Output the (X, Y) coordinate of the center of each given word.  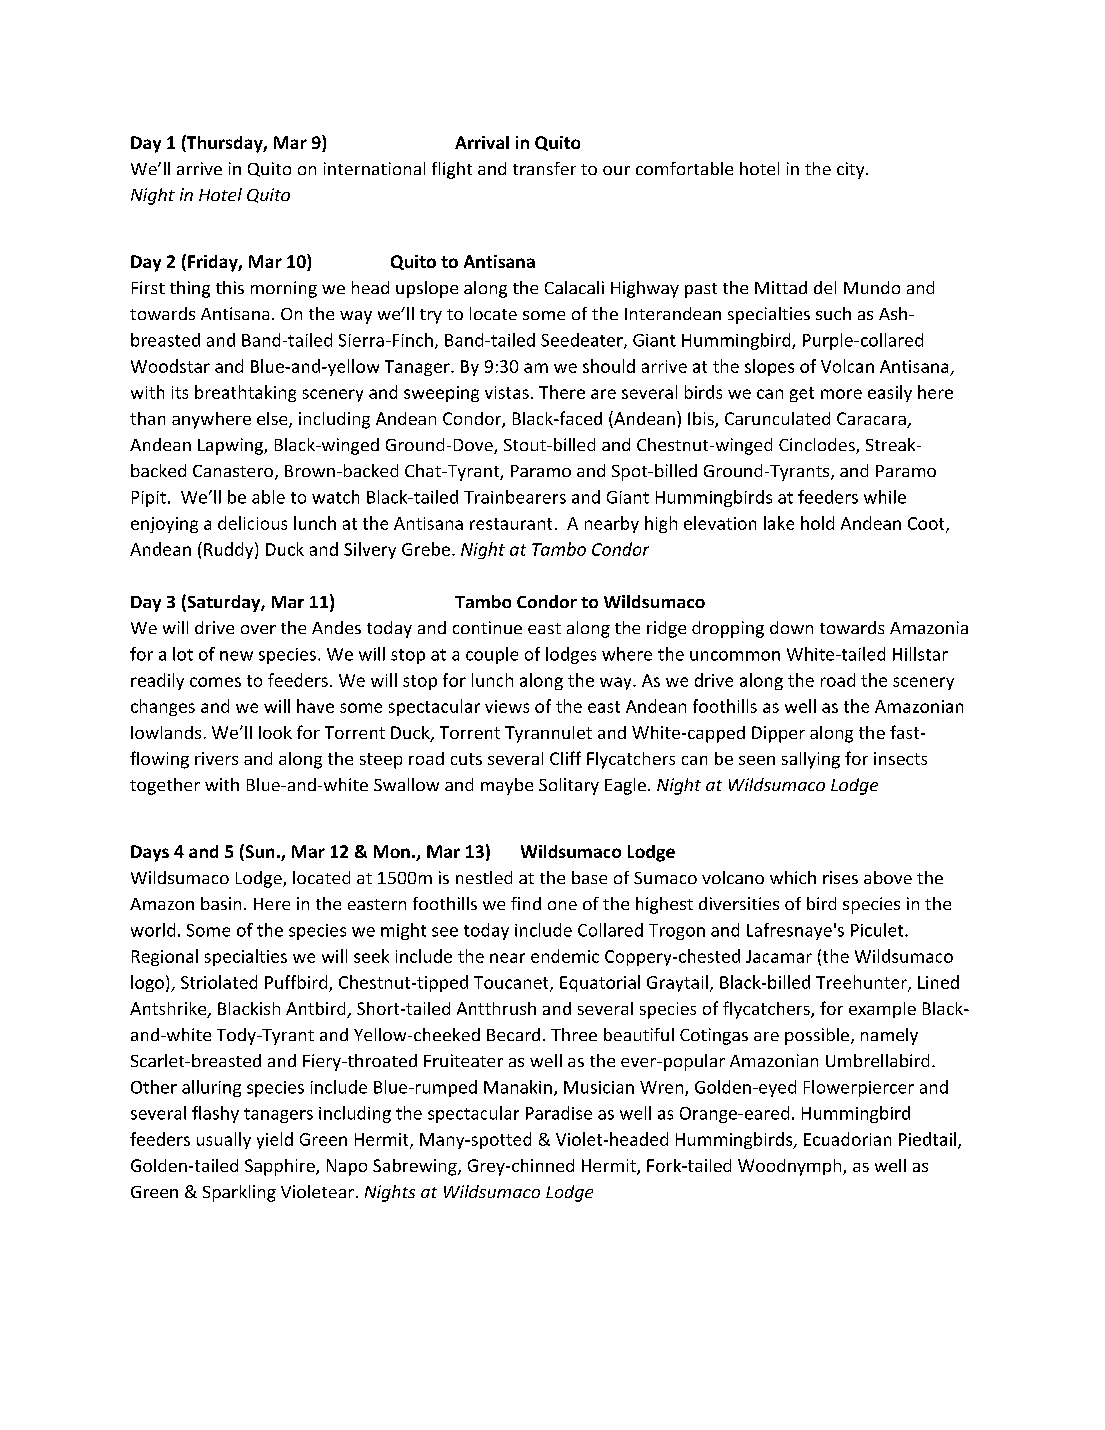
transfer (544, 168)
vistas (507, 392)
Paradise (559, 1113)
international (374, 168)
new (236, 656)
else (273, 420)
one (562, 905)
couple (492, 655)
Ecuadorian (847, 1139)
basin (221, 903)
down (791, 627)
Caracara (872, 420)
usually (224, 1140)
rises (840, 877)
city (852, 170)
